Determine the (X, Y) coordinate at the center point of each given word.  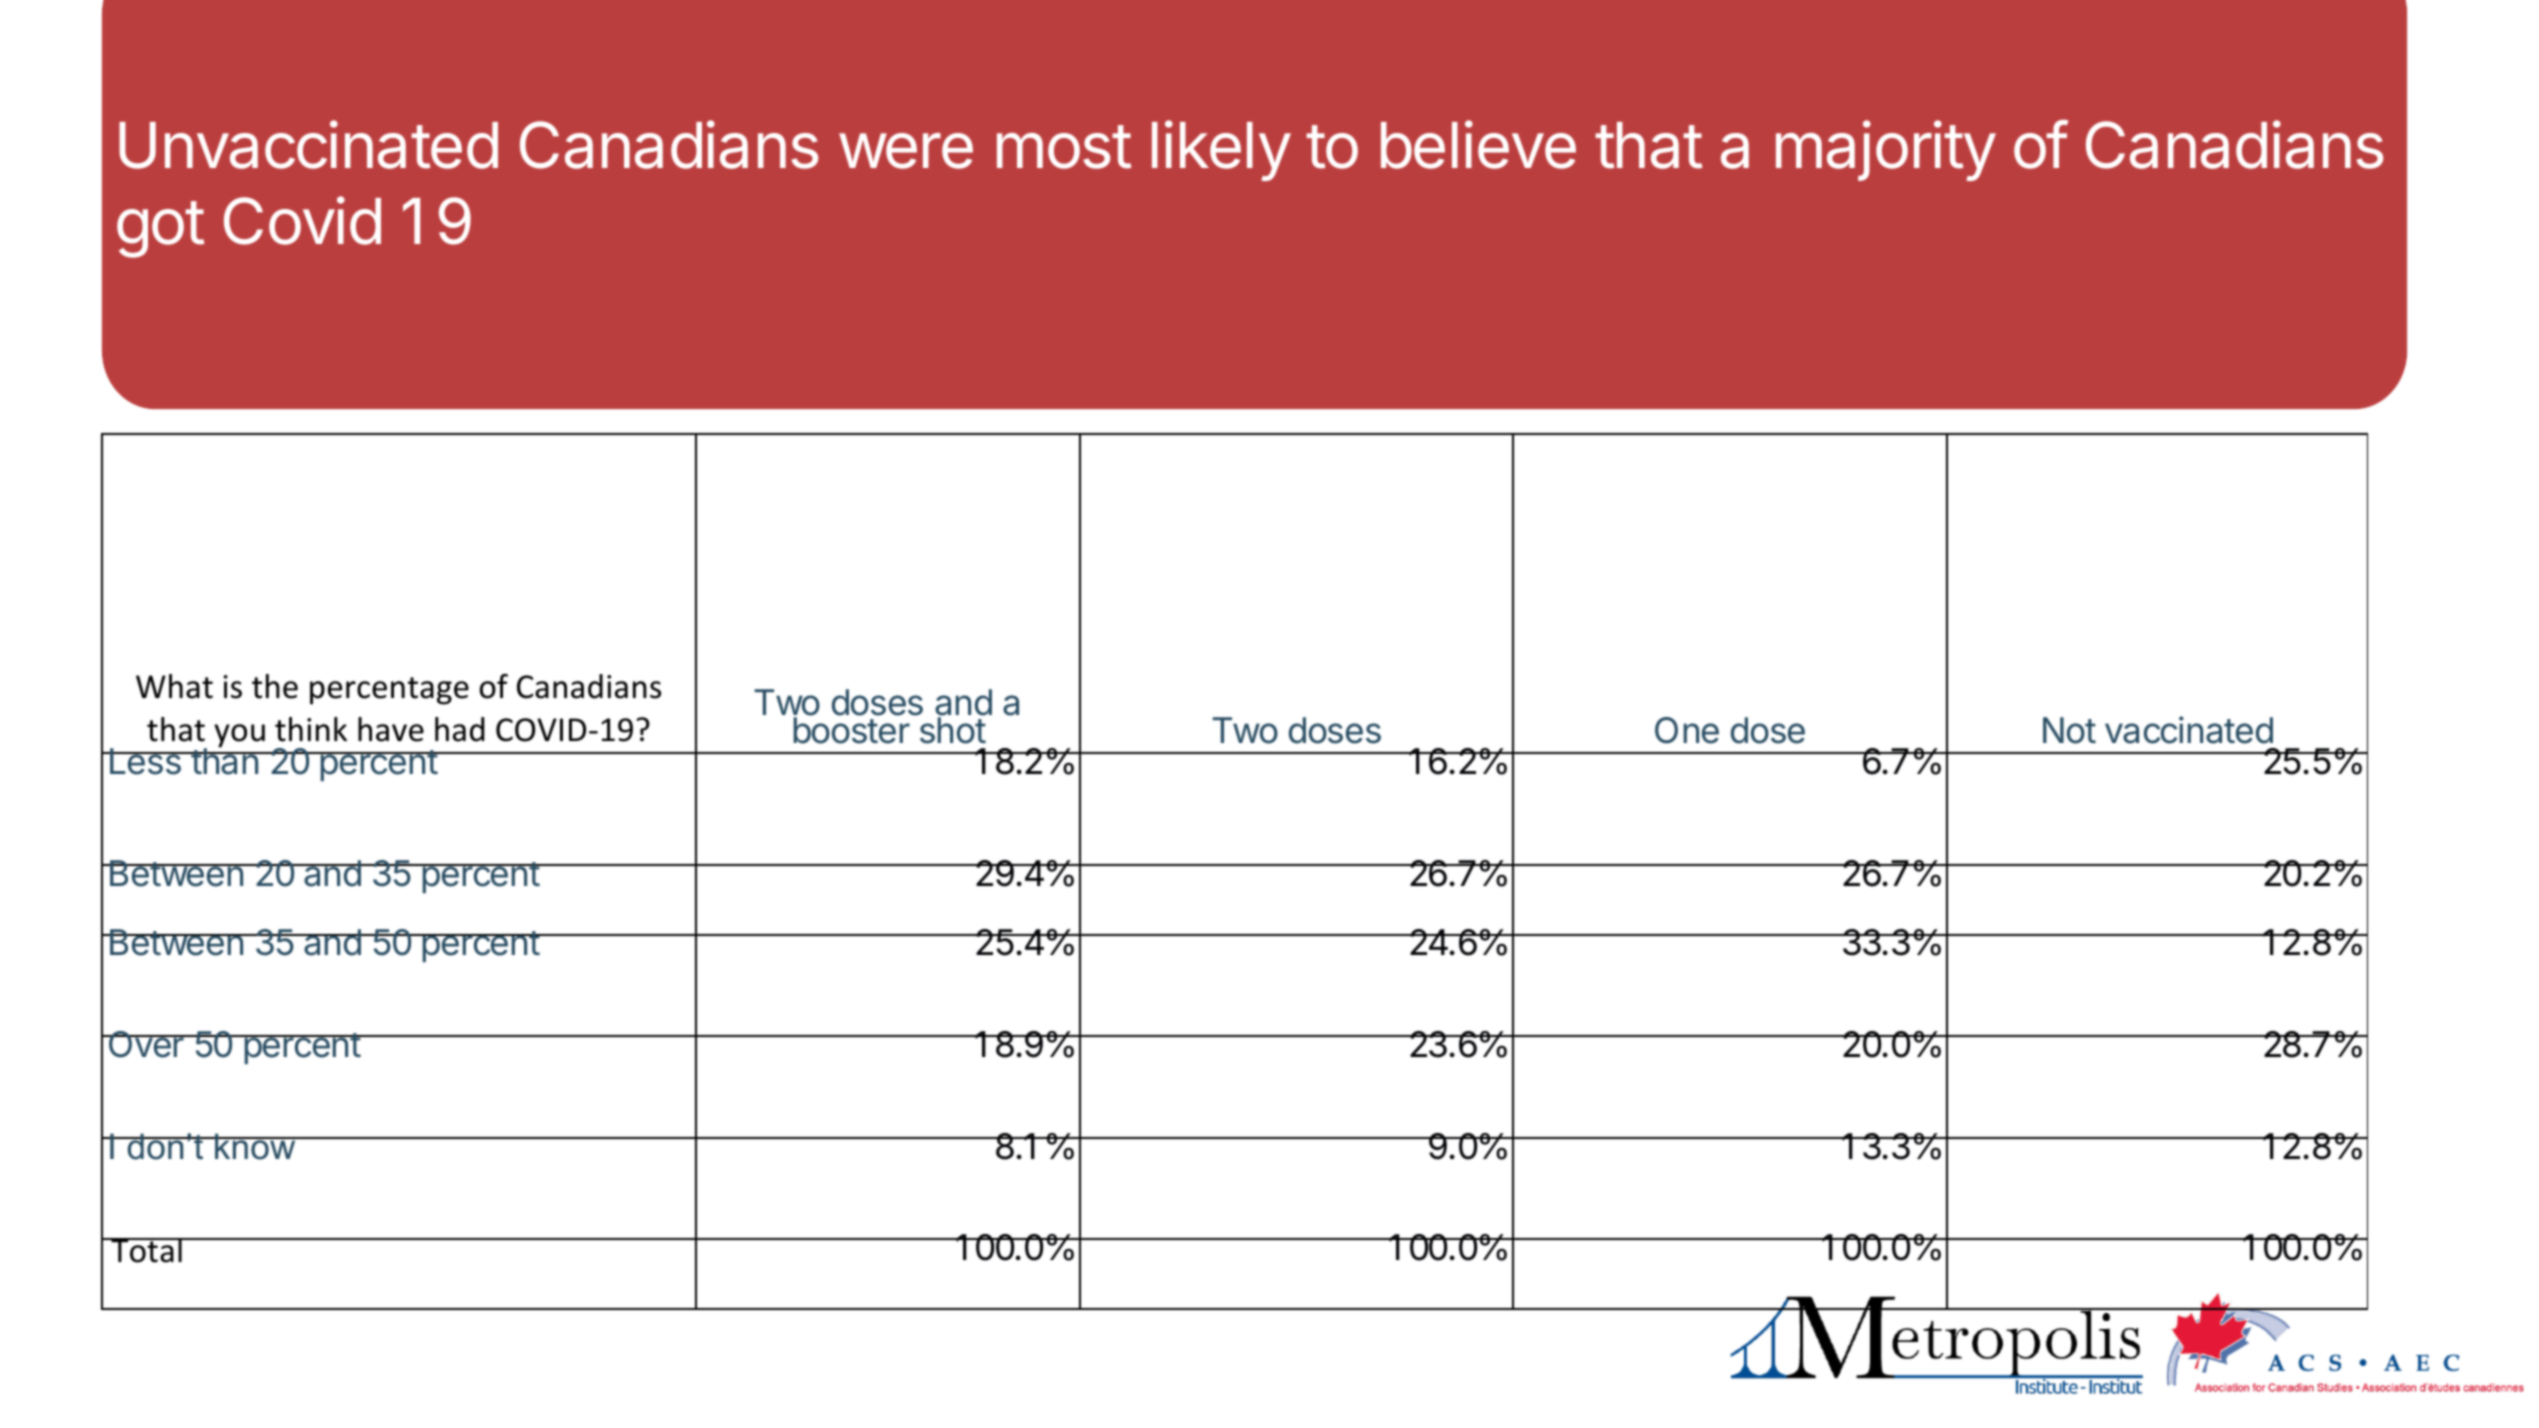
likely (1221, 150)
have (391, 729)
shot (953, 730)
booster (851, 730)
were (906, 151)
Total (146, 1250)
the (275, 686)
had (460, 729)
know (255, 1146)
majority (1886, 150)
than (224, 760)
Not (2069, 730)
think (311, 729)
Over (146, 1044)
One (1687, 730)
